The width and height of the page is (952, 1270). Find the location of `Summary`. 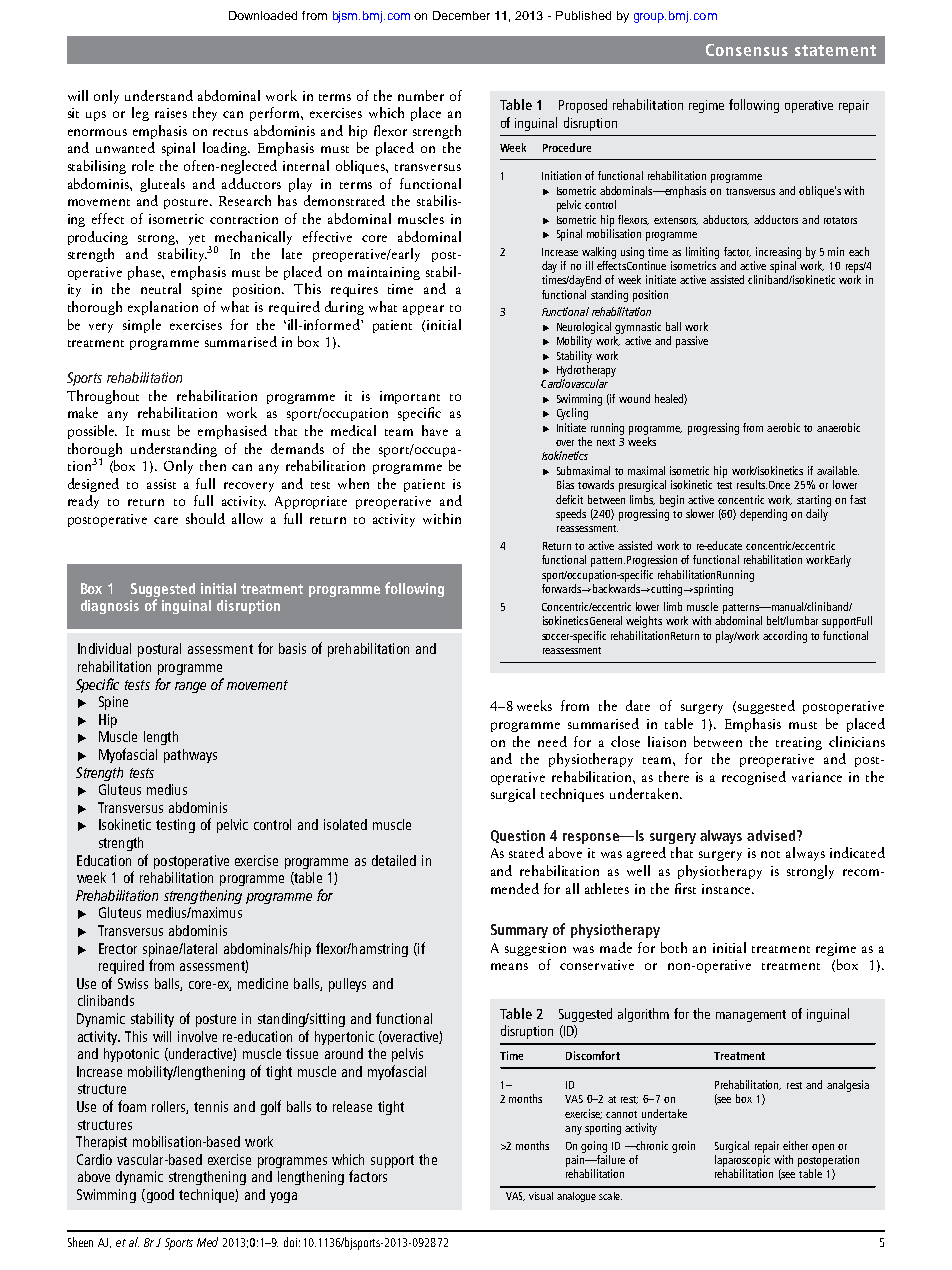

Summary is located at coordinates (519, 931).
